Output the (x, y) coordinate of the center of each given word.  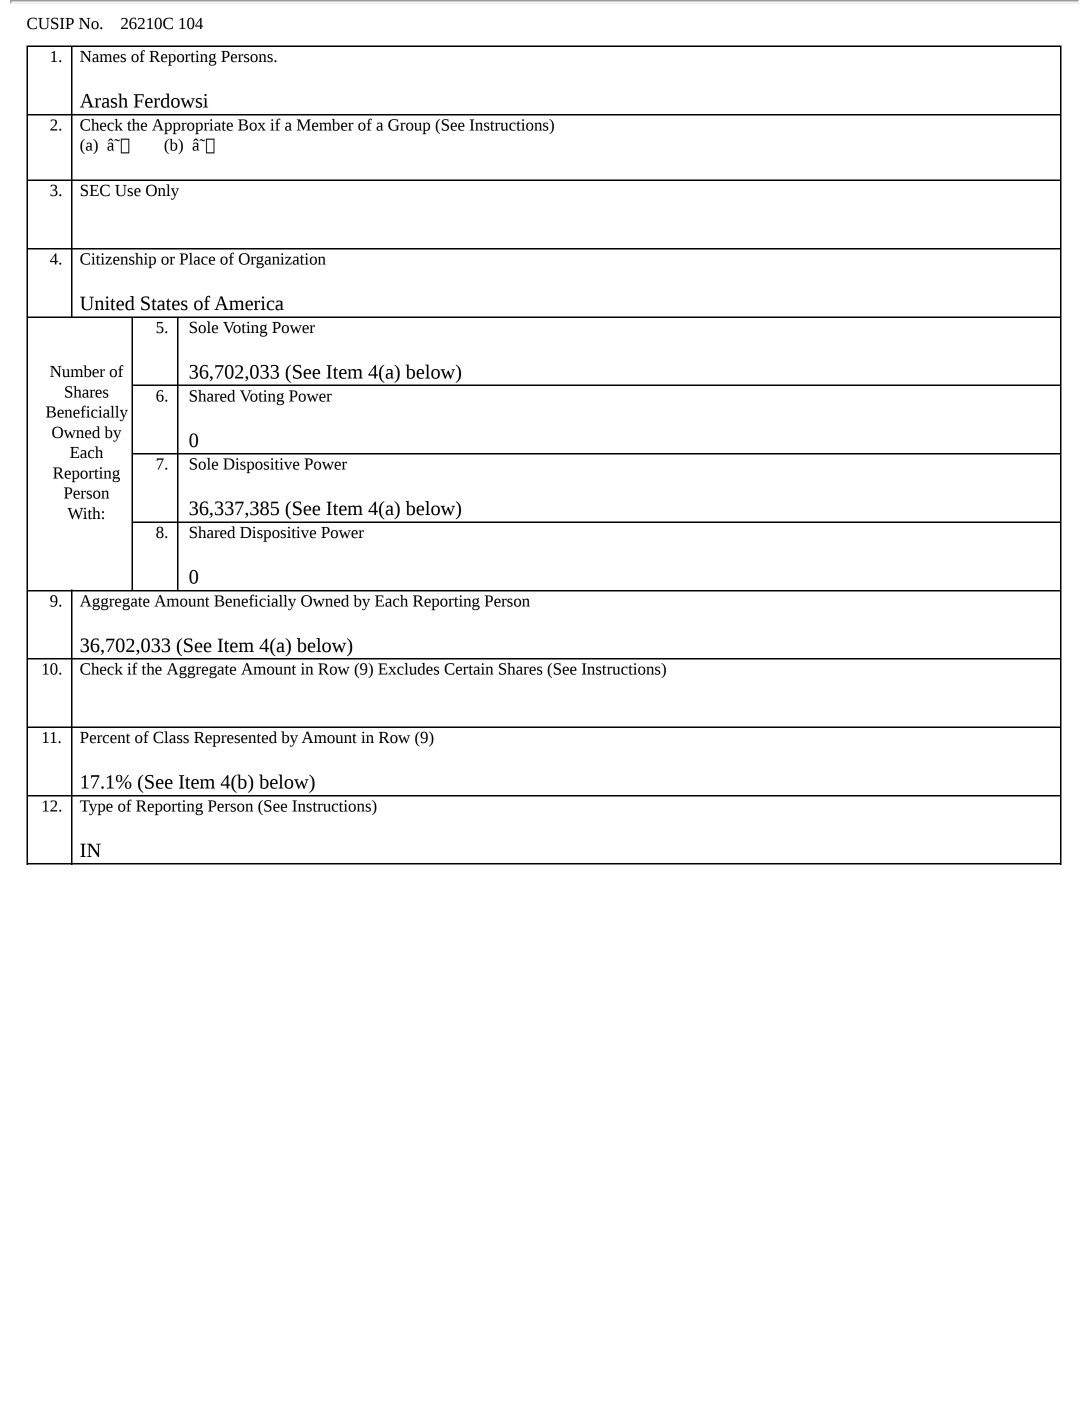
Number (77, 371)
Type (96, 808)
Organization (282, 261)
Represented (235, 739)
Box (252, 125)
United (107, 303)
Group (409, 127)
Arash (104, 100)
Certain (468, 669)
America (249, 303)
